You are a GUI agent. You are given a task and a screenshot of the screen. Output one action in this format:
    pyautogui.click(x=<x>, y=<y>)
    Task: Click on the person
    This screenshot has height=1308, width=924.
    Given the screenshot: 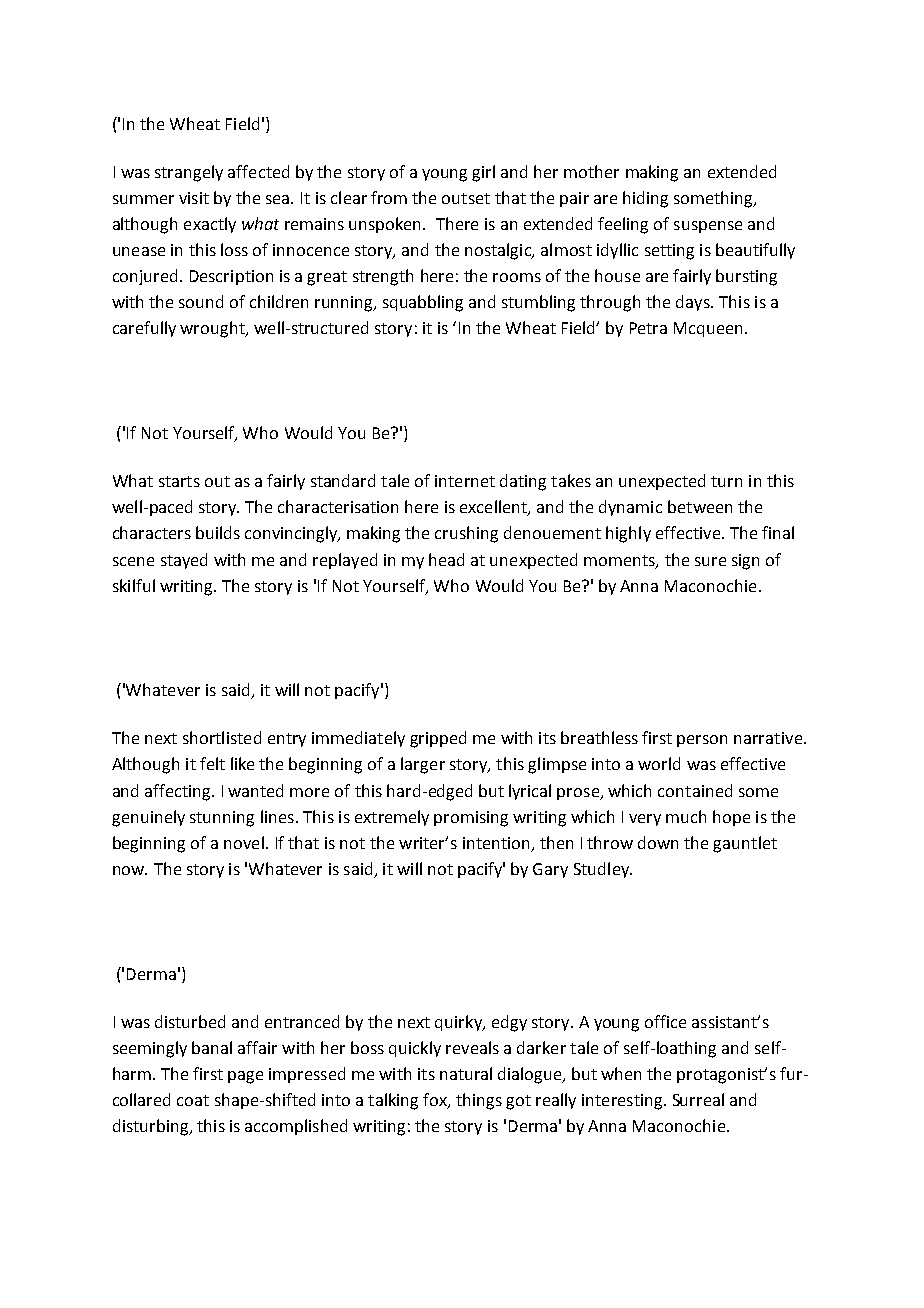 What is the action you would take?
    pyautogui.click(x=702, y=741)
